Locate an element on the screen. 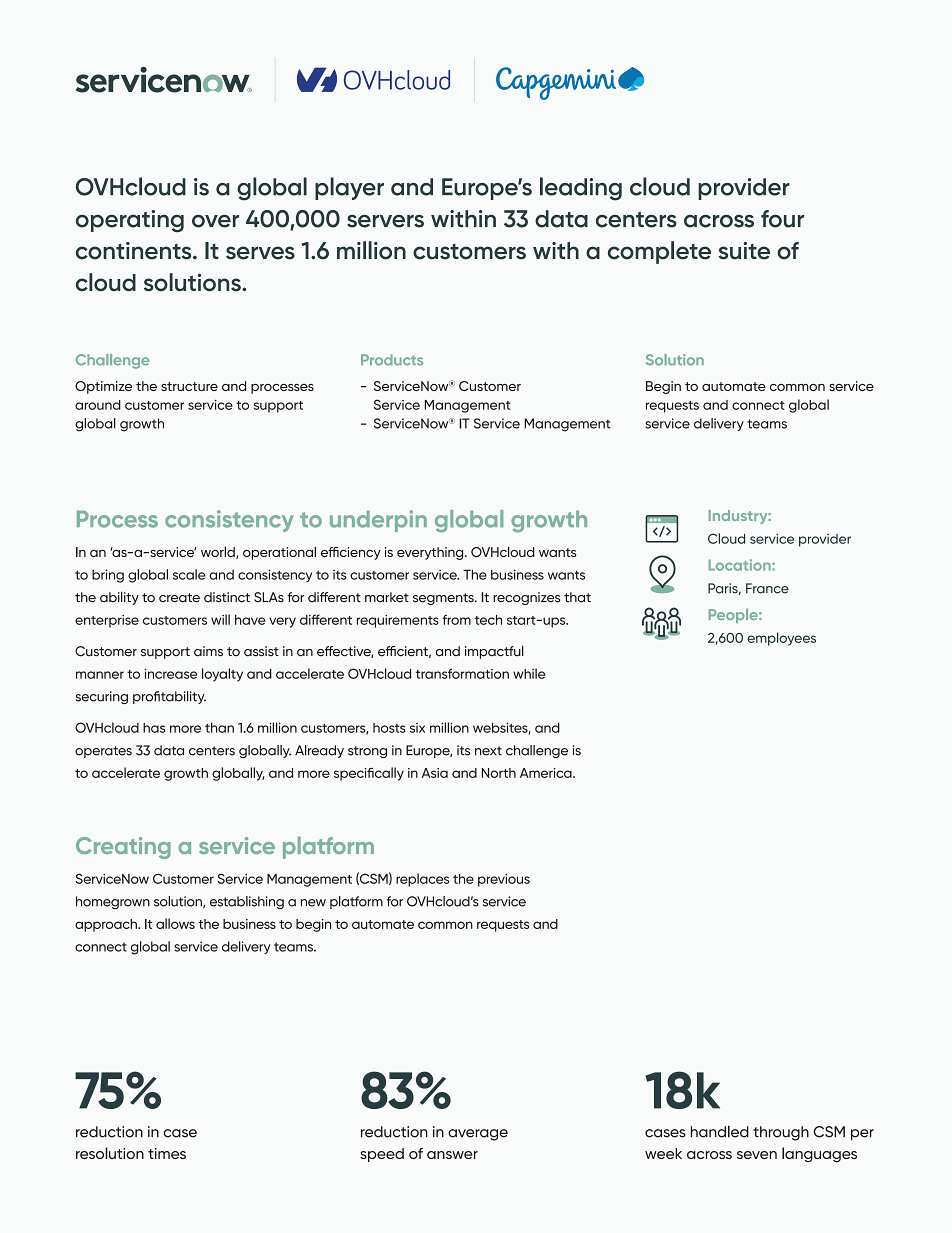 The image size is (952, 1233). servers is located at coordinates (385, 221).
